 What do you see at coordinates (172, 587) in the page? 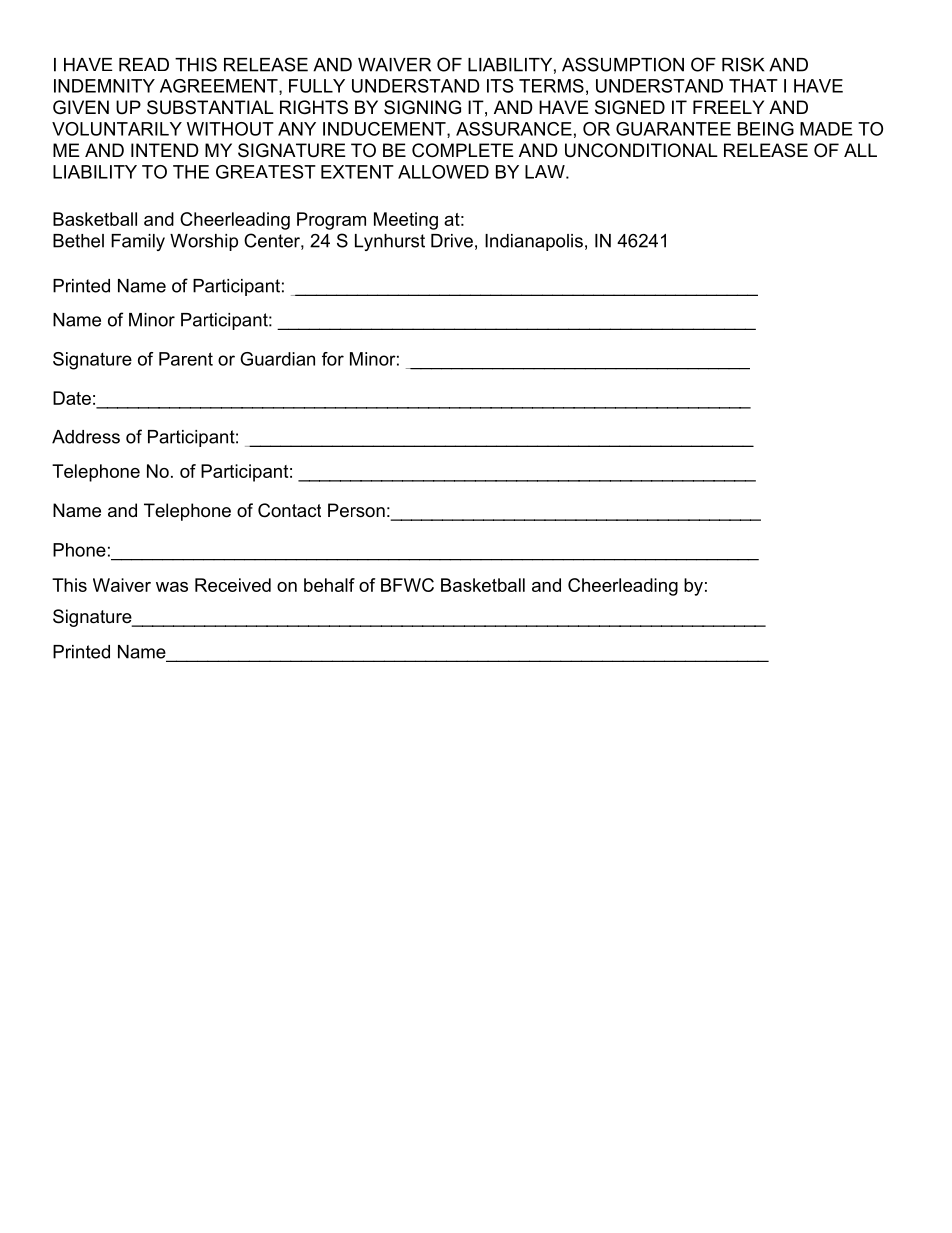
I see `was` at bounding box center [172, 587].
